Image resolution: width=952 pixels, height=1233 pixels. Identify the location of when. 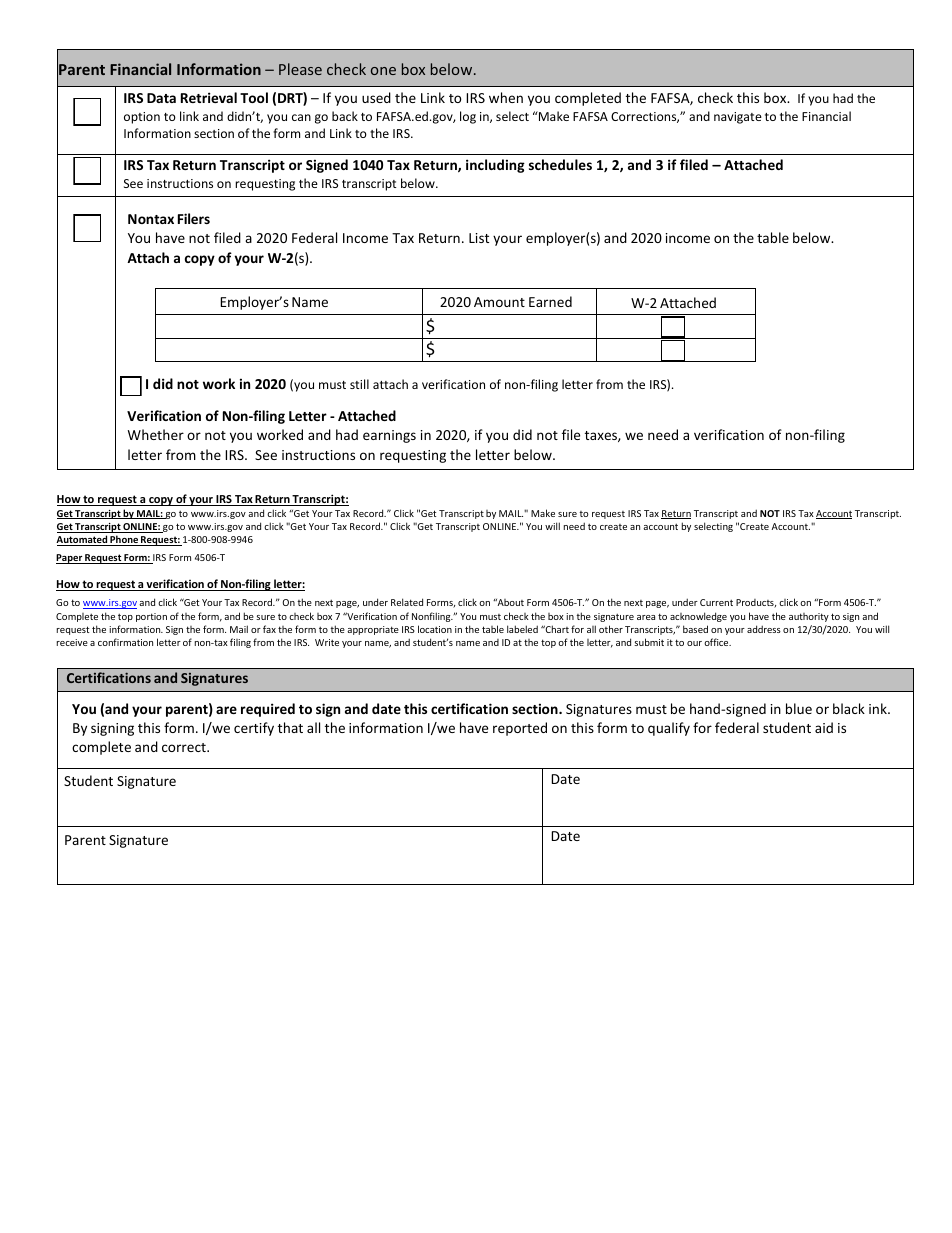
(506, 97).
